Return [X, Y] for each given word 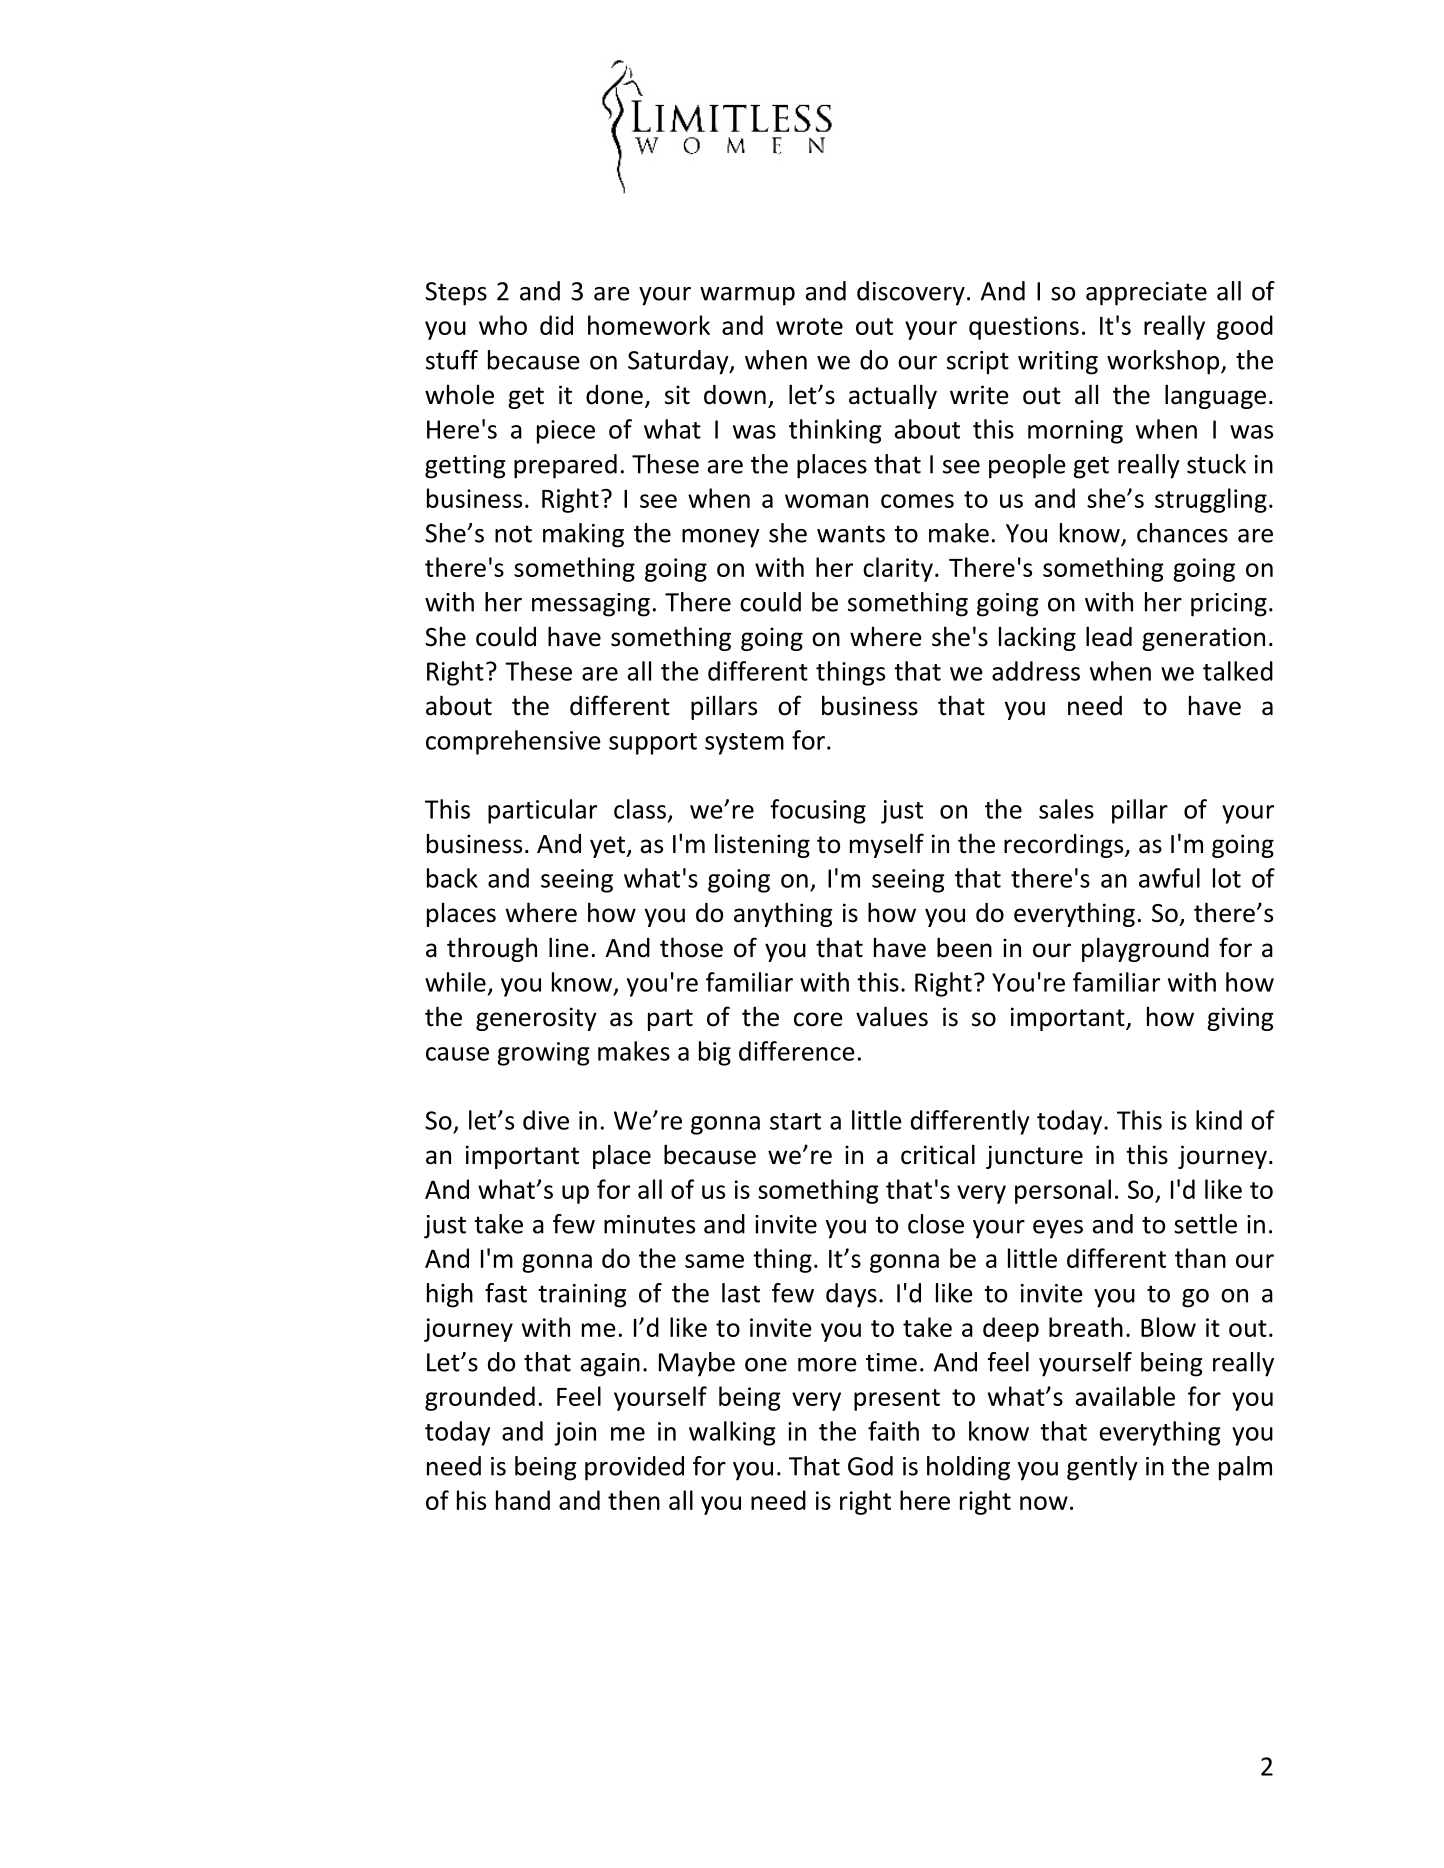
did [556, 325]
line [569, 947]
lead [1109, 636]
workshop [1164, 362]
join [575, 1434]
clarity [898, 569]
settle [1205, 1224]
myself [887, 845]
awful [1169, 878]
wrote [809, 326]
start [795, 1121]
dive [546, 1120]
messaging [591, 605]
